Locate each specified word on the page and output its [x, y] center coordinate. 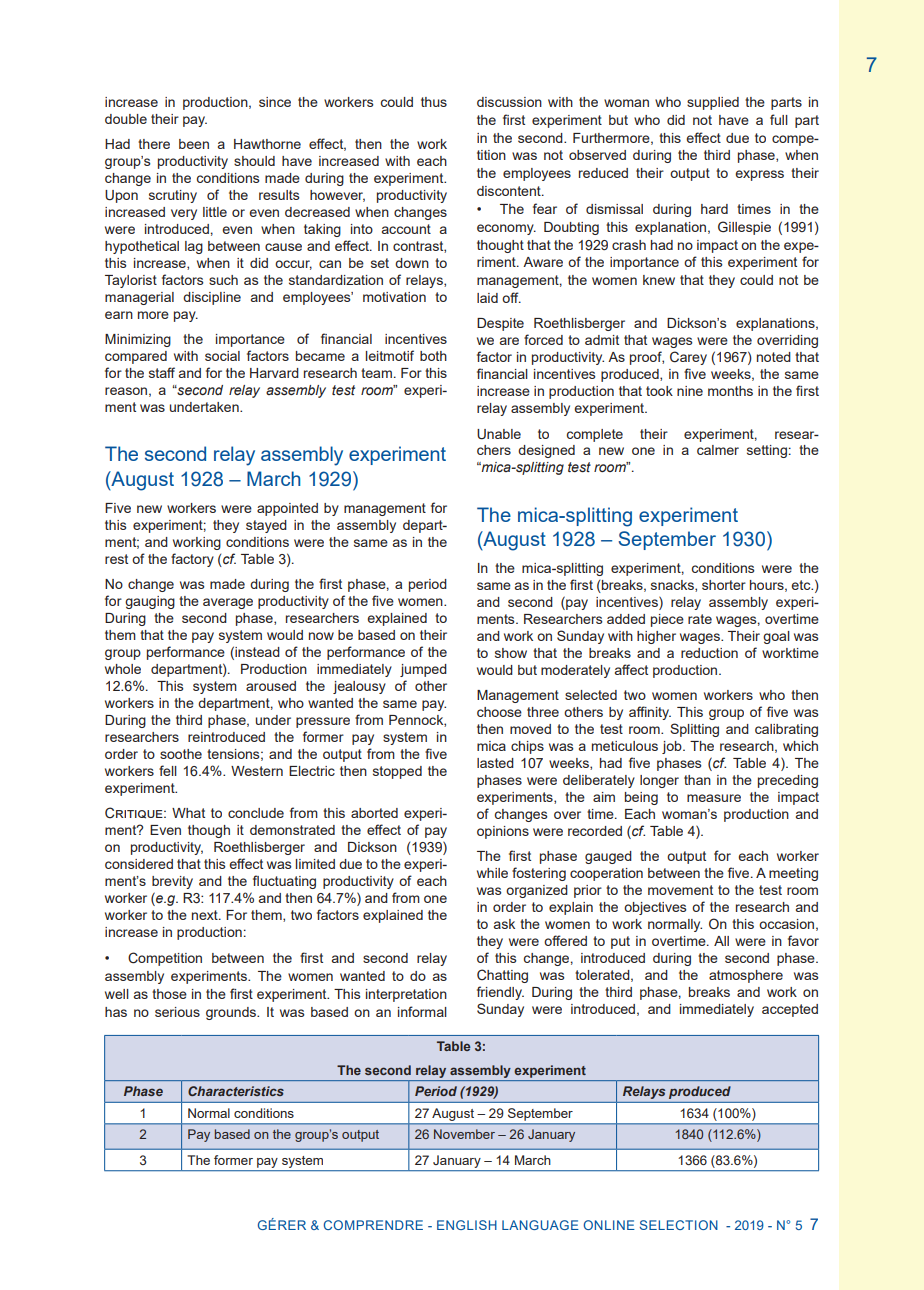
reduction [709, 653]
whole [123, 669]
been [194, 144]
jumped [423, 670]
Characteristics [236, 1091]
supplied [713, 103]
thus [434, 102]
